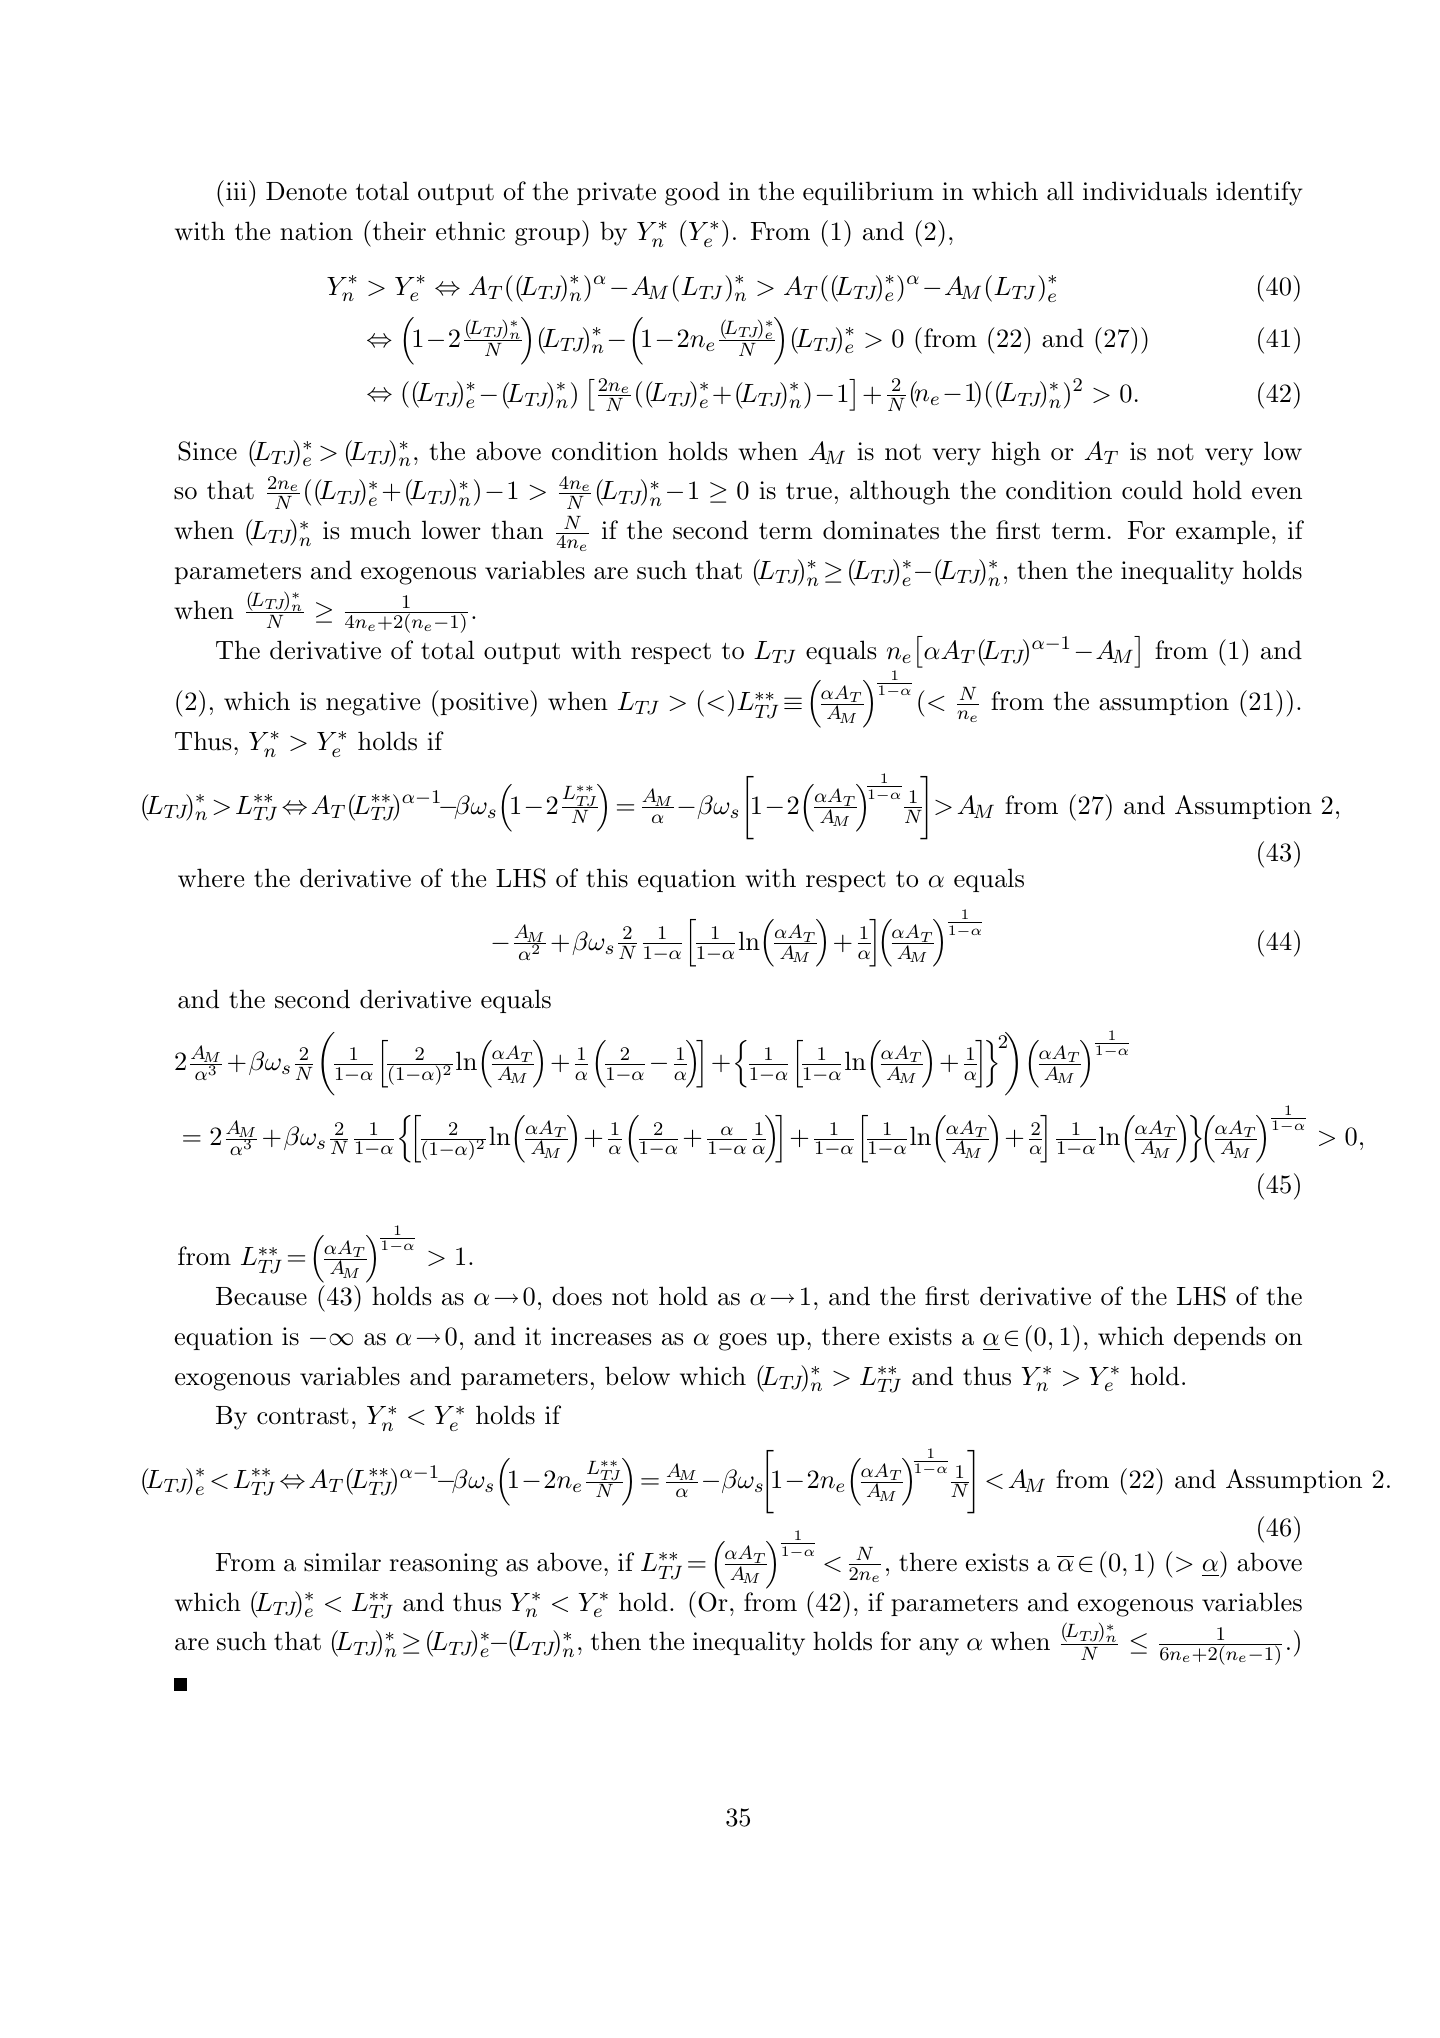  I want to click on depends, so click(1219, 1338).
